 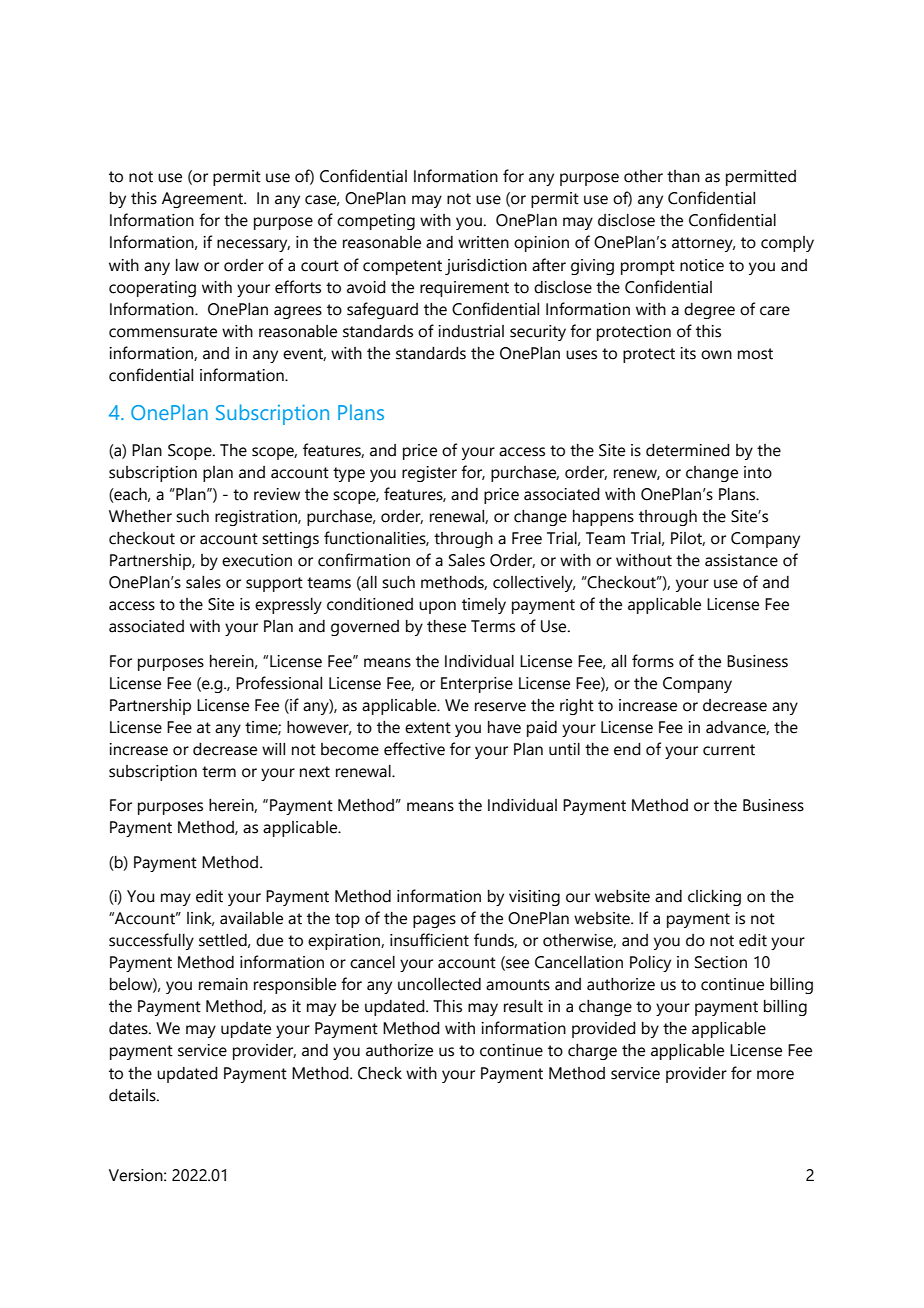 I want to click on Agreement, so click(x=204, y=200).
